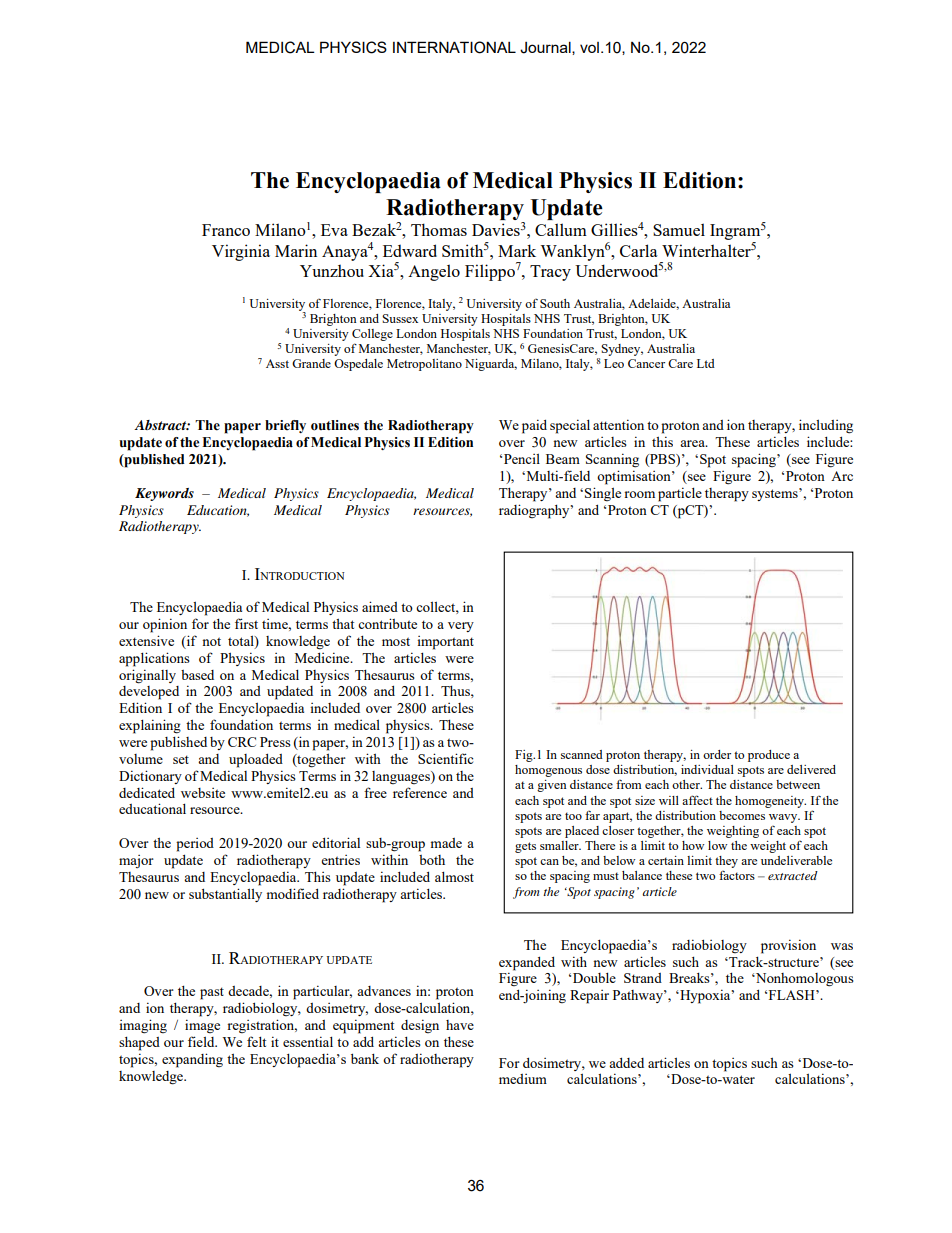 The width and height of the document is (952, 1233). Describe the element at coordinates (552, 786) in the document. I see `given` at that location.
